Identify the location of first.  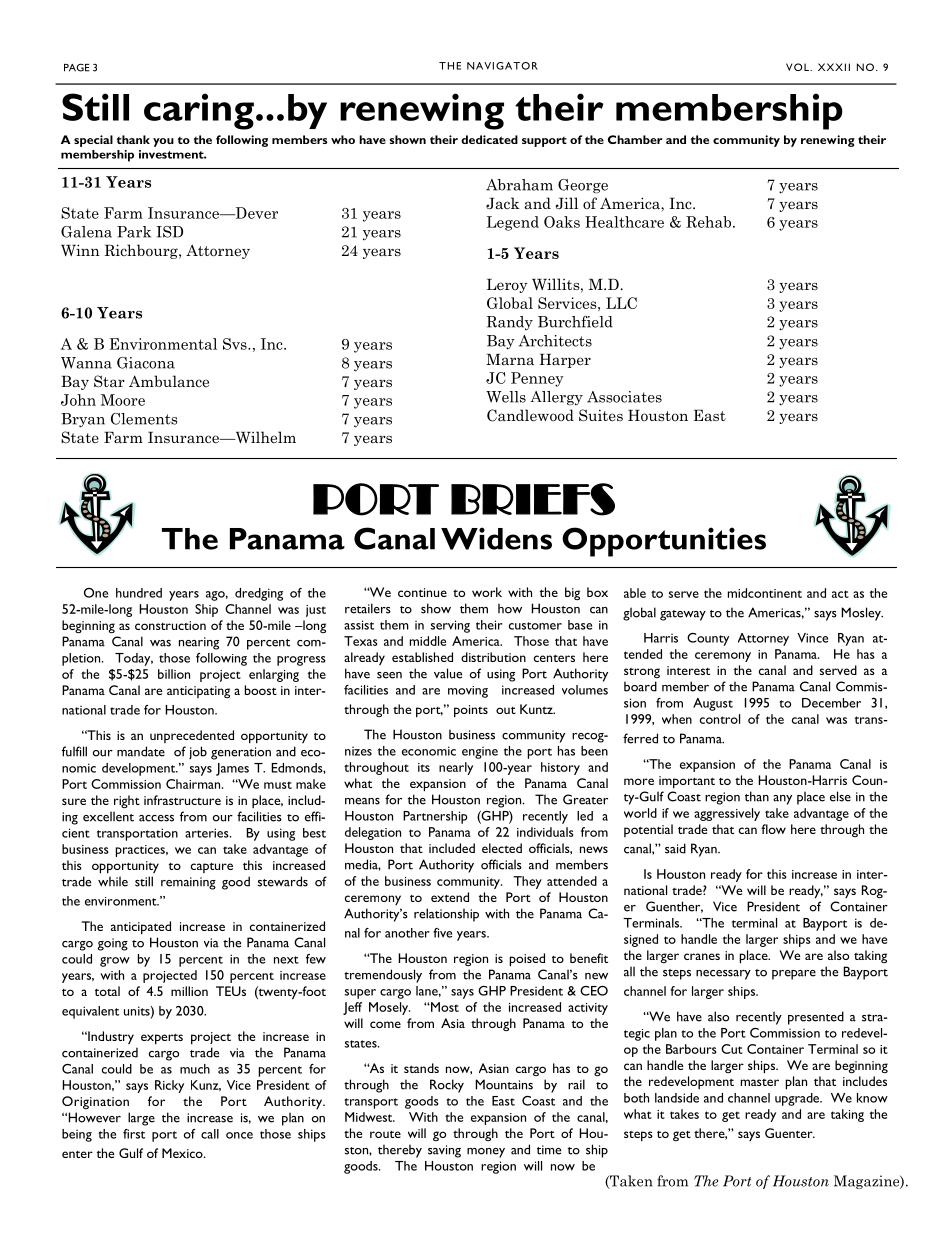
(134, 1134).
